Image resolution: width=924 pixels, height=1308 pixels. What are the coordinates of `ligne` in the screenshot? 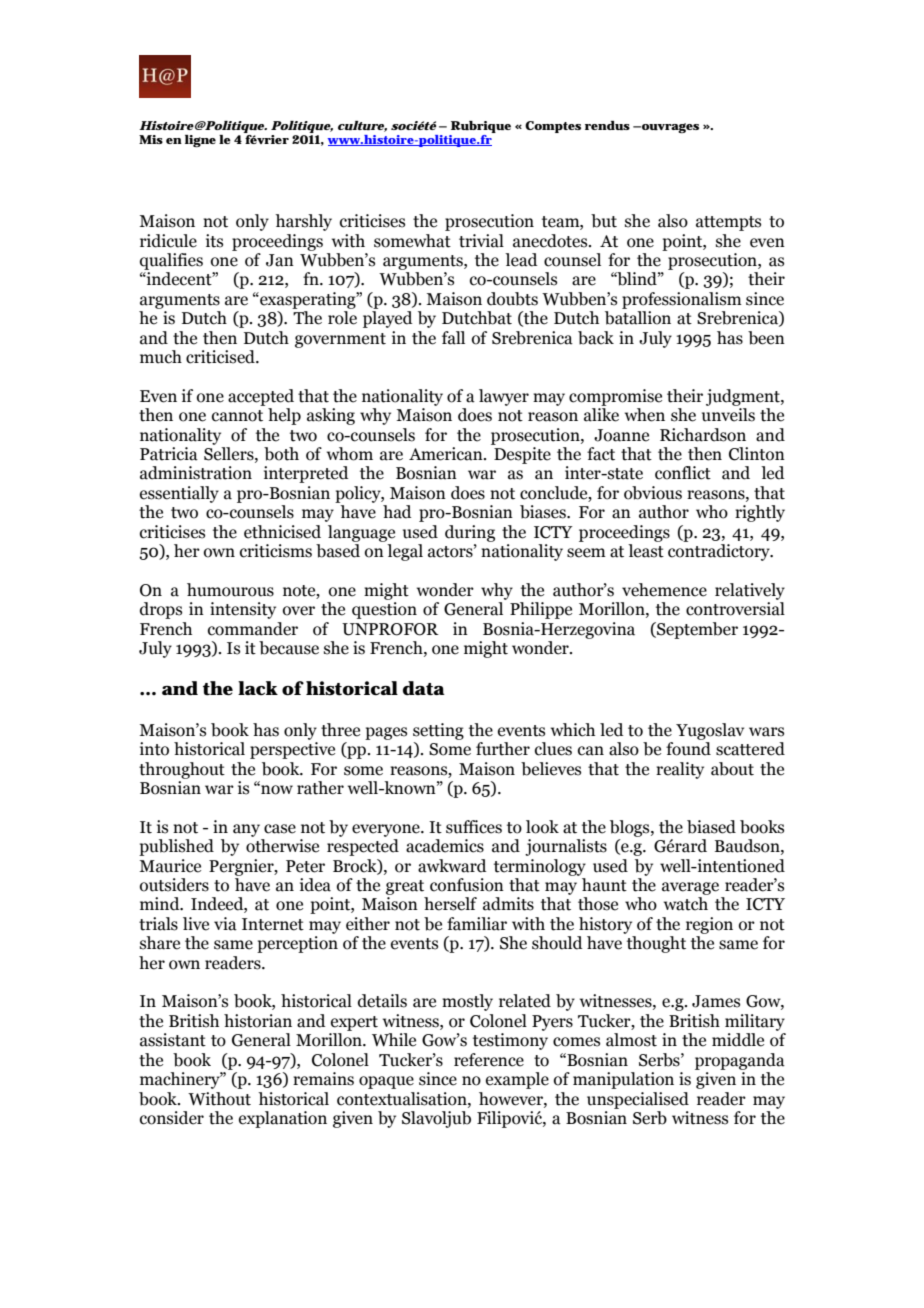 It's located at (200, 141).
